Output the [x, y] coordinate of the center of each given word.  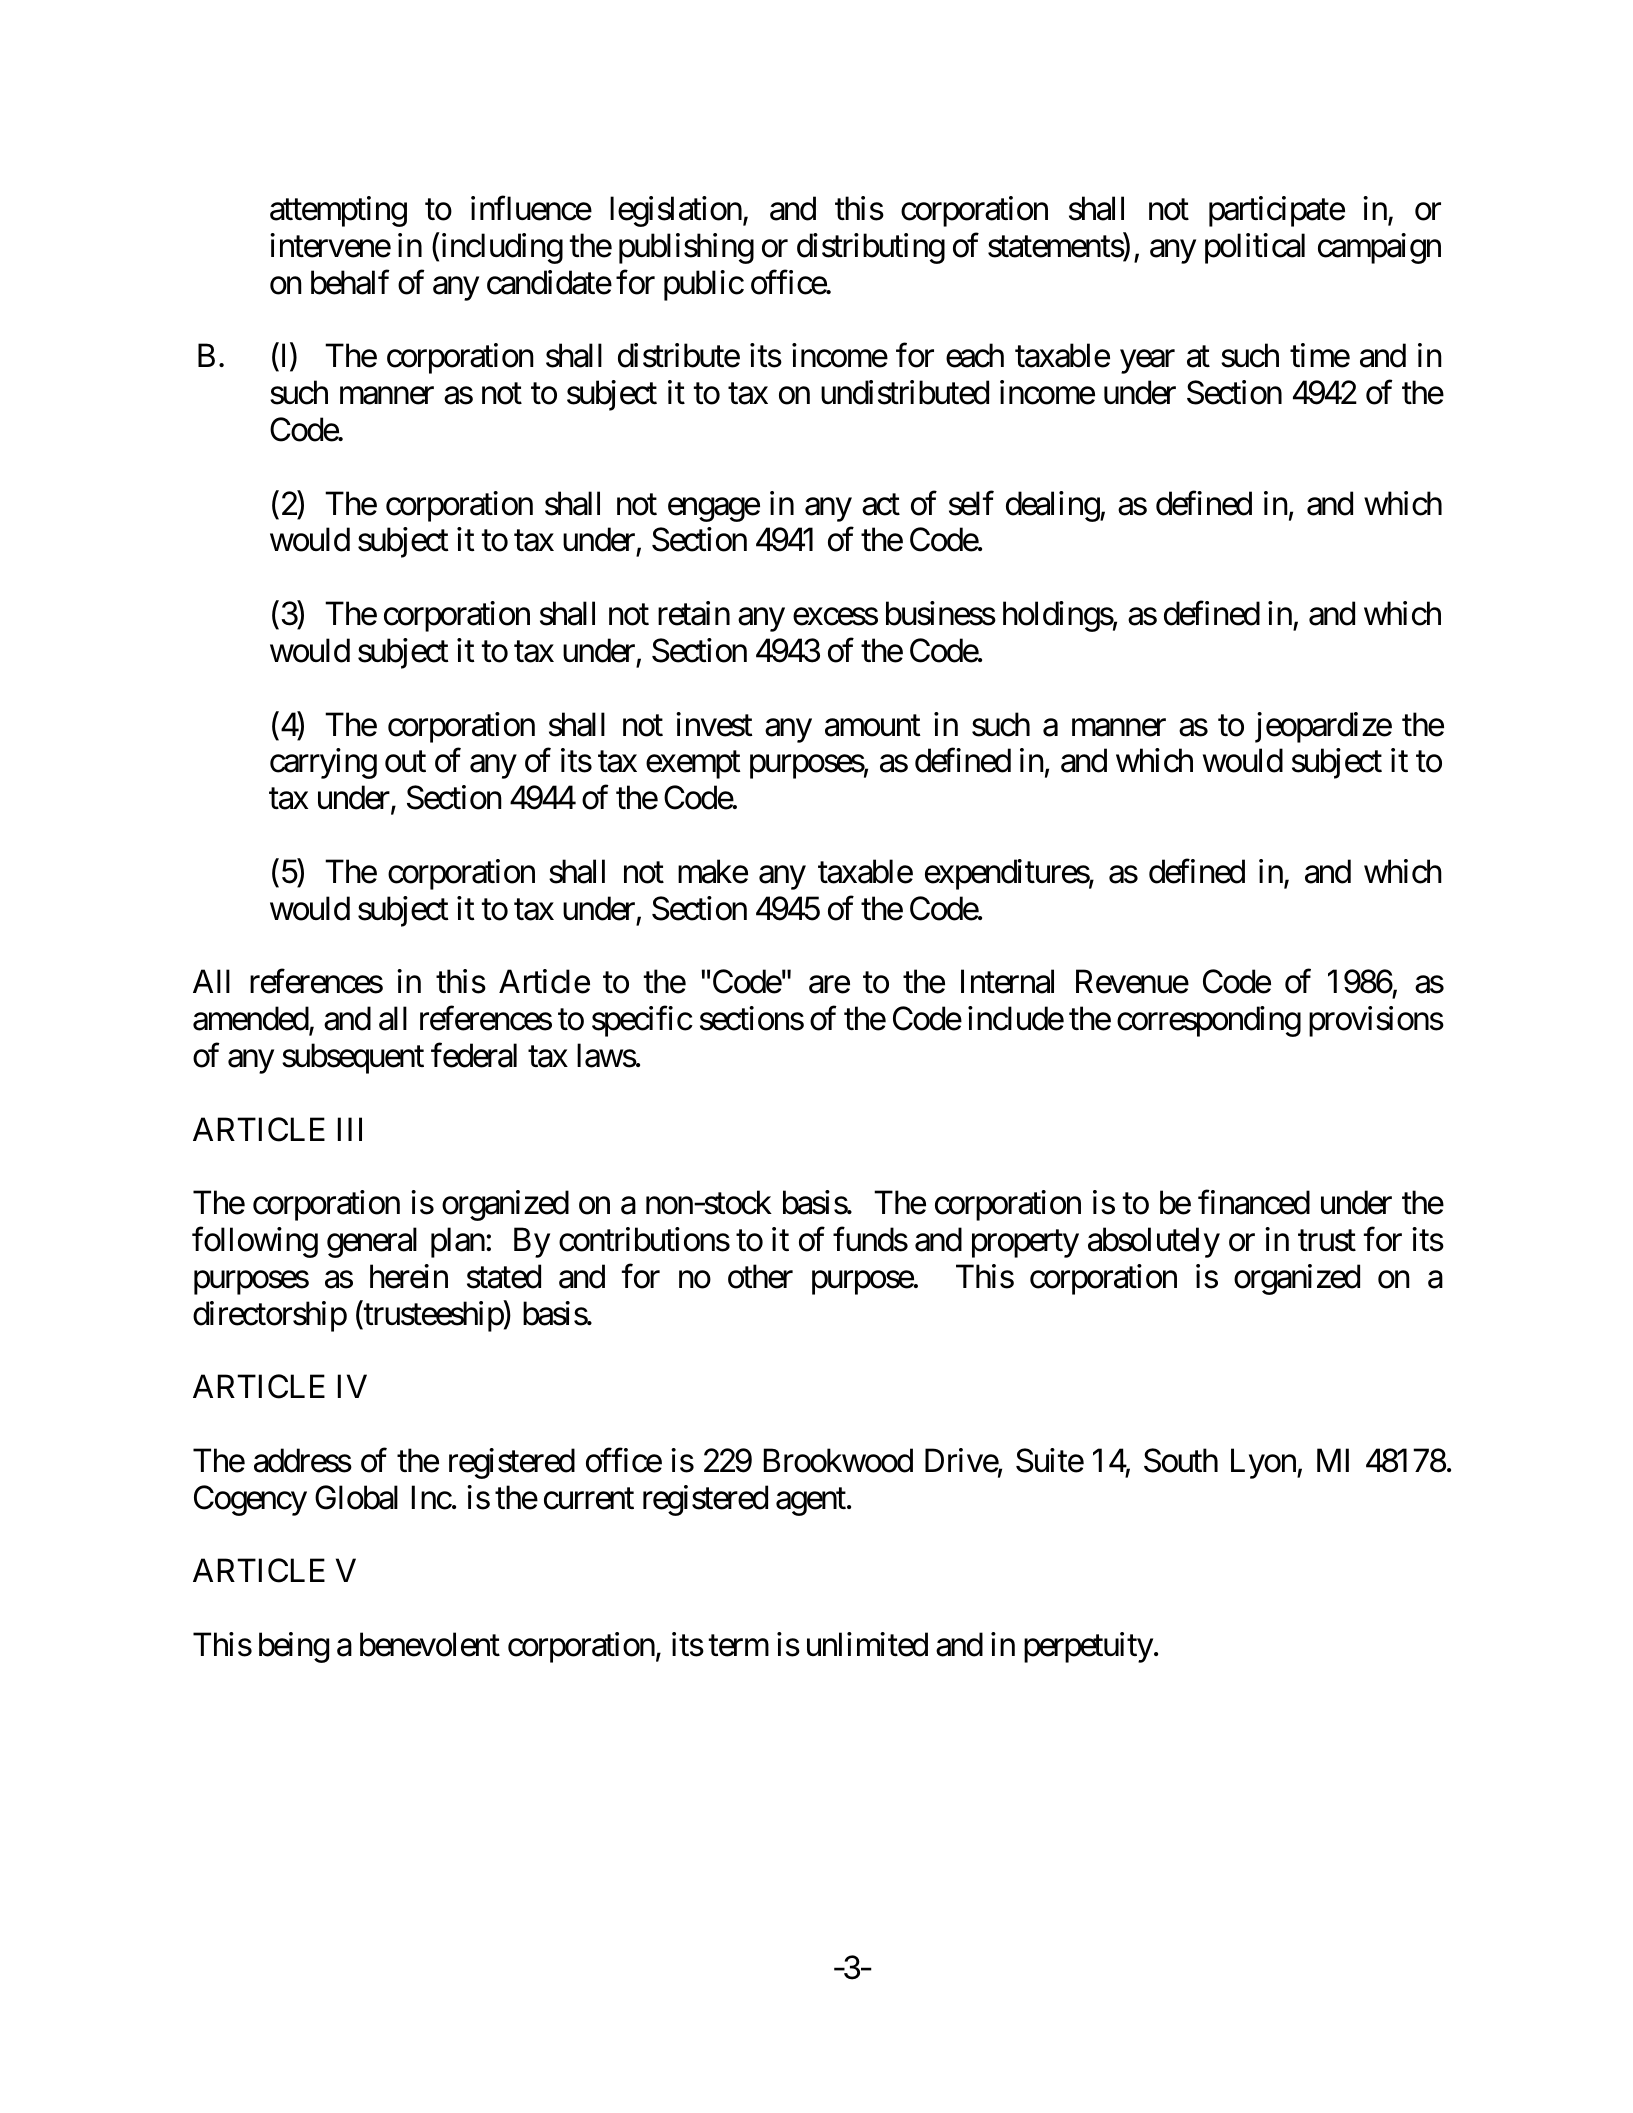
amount [873, 726]
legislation [676, 211]
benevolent [430, 1644]
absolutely [1154, 1242]
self [971, 503]
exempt [693, 765]
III [350, 1129]
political [1255, 248]
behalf [350, 282]
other [760, 1276]
